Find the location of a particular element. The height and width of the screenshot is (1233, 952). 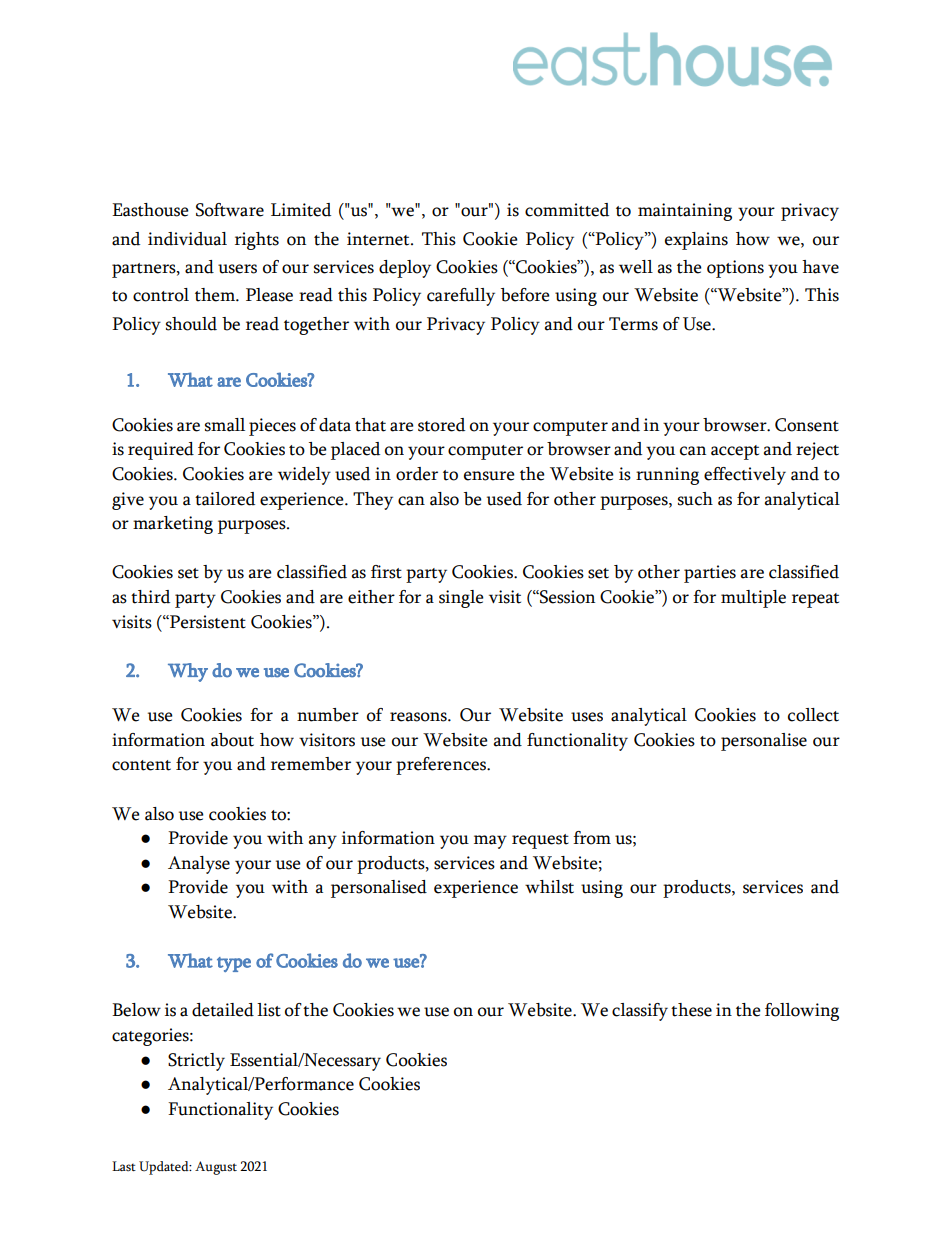

collect is located at coordinates (813, 715).
